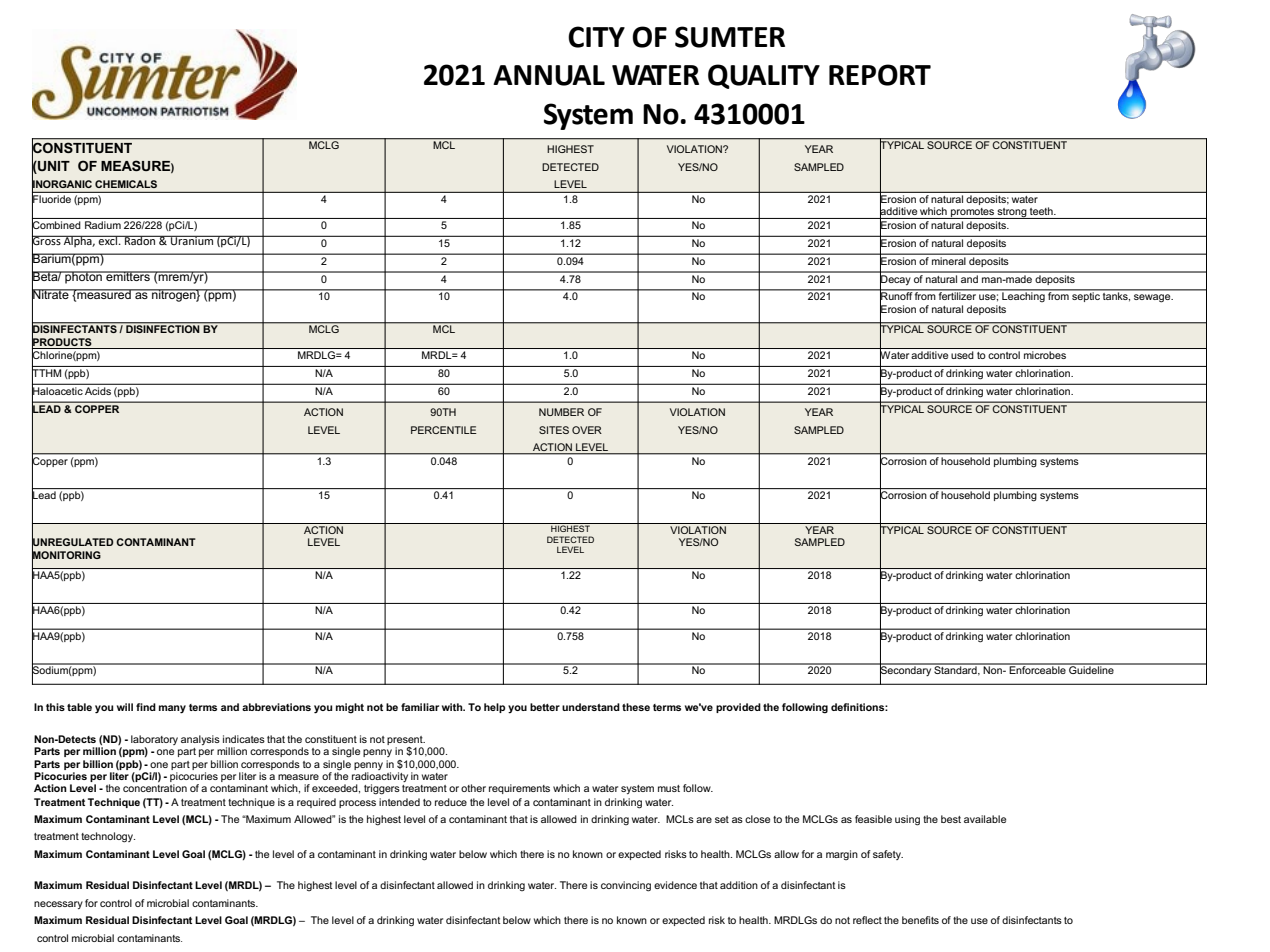 Image resolution: width=1270 pixels, height=952 pixels. I want to click on OVER, so click(587, 430).
